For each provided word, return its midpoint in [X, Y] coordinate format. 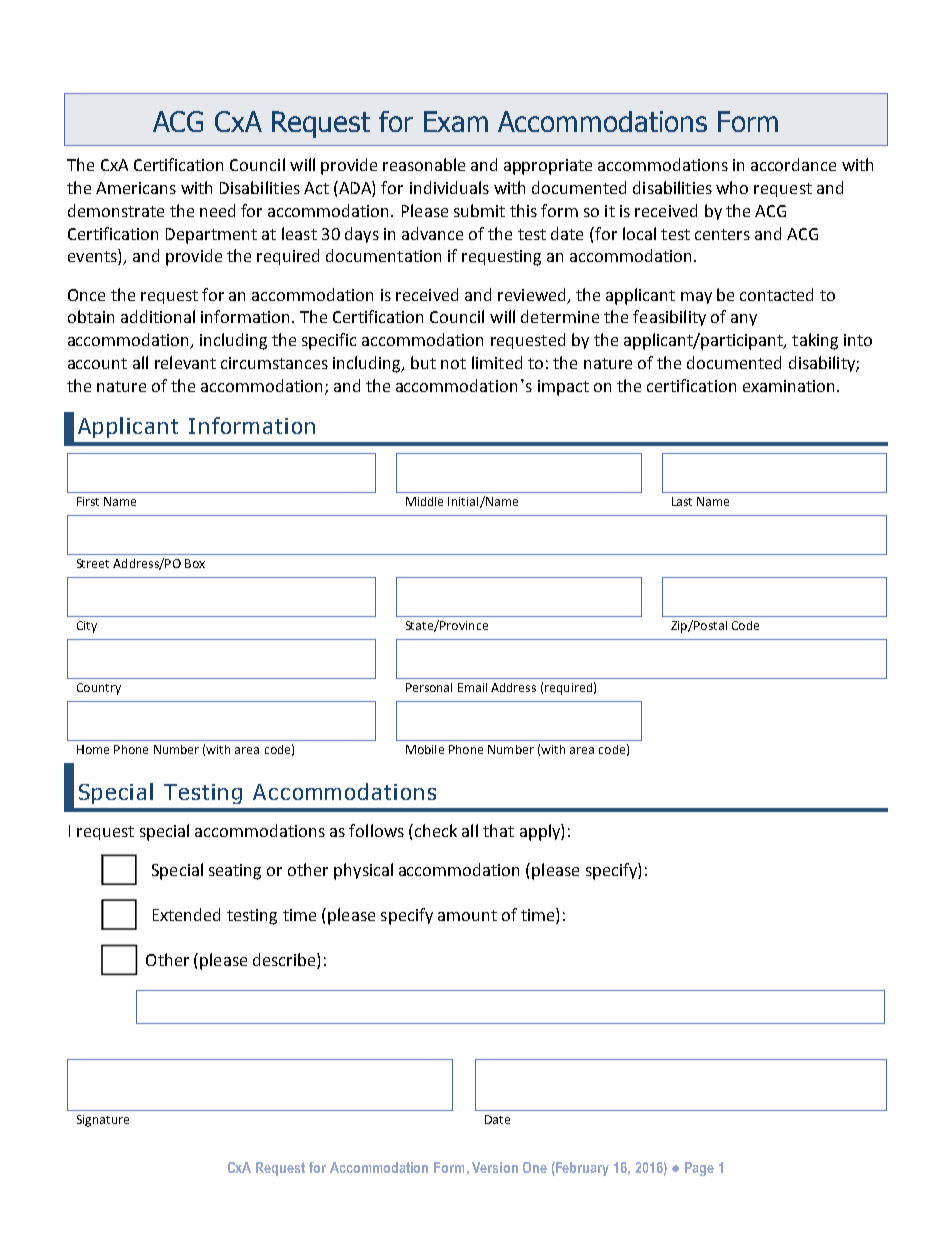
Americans [136, 188]
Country [99, 689]
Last [682, 501]
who [732, 187]
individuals [449, 187]
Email [472, 687]
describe [285, 961]
